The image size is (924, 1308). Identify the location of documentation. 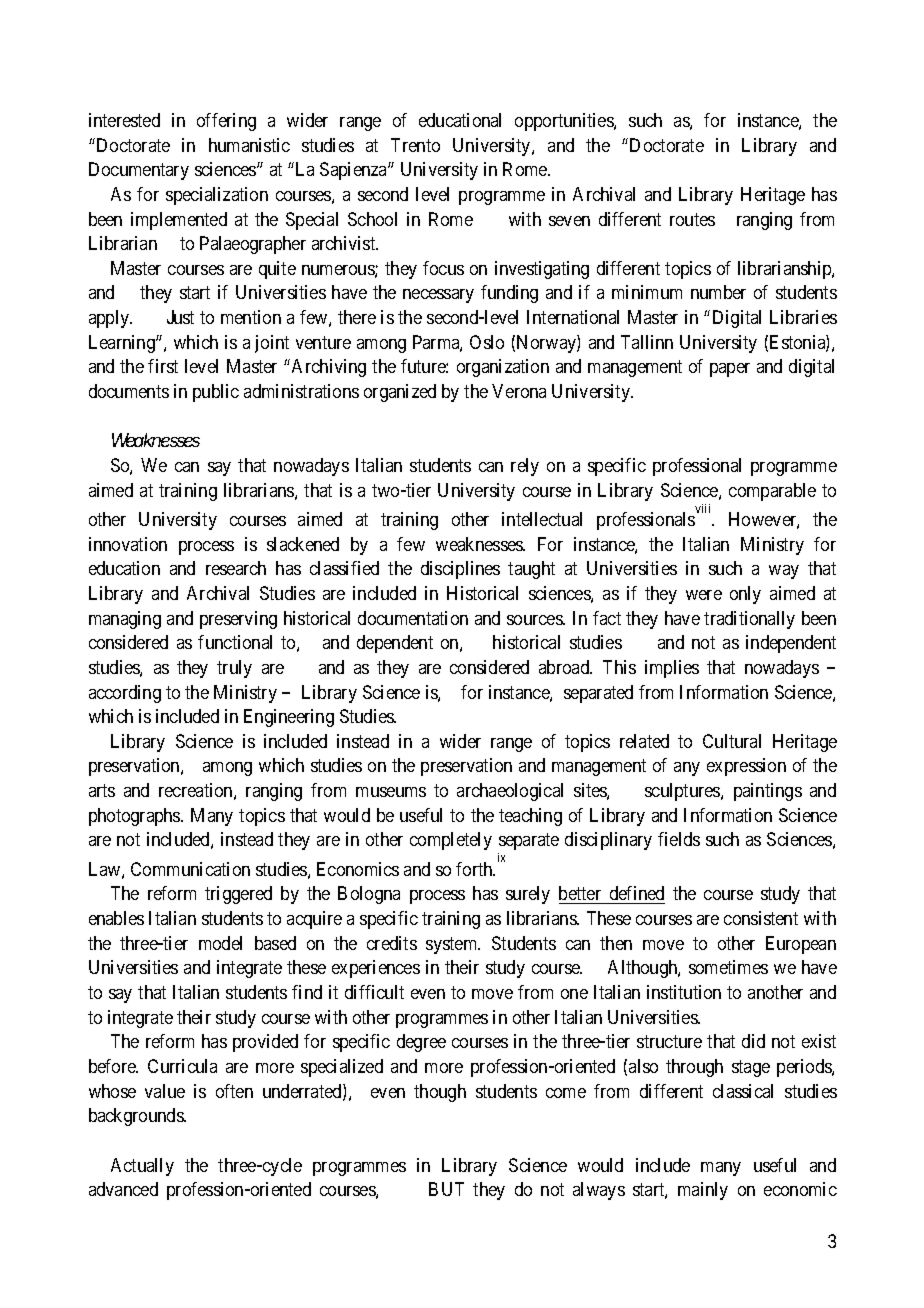
(413, 618).
